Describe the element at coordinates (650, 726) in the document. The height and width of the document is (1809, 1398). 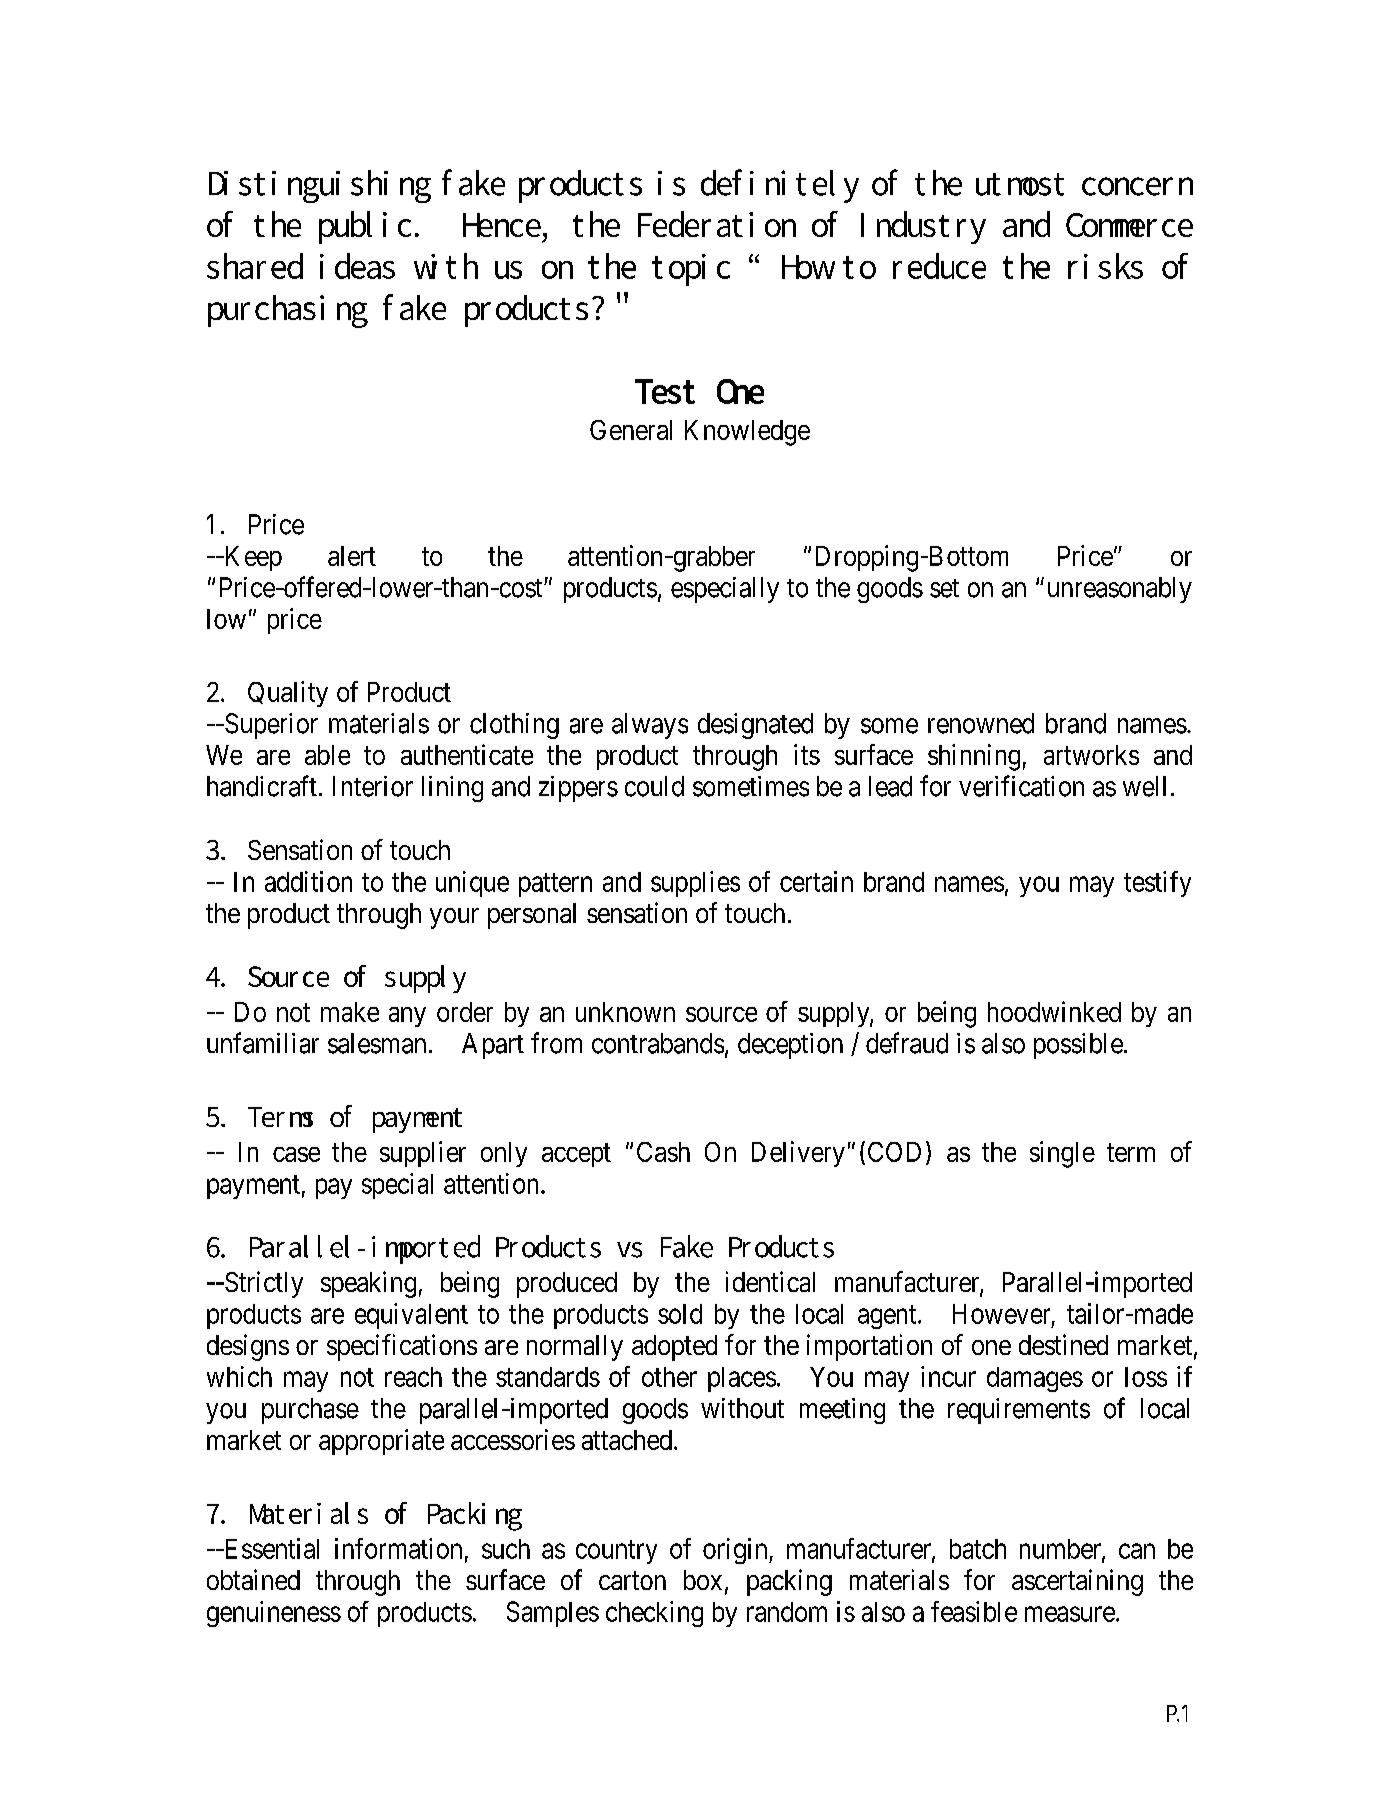
I see `always` at that location.
